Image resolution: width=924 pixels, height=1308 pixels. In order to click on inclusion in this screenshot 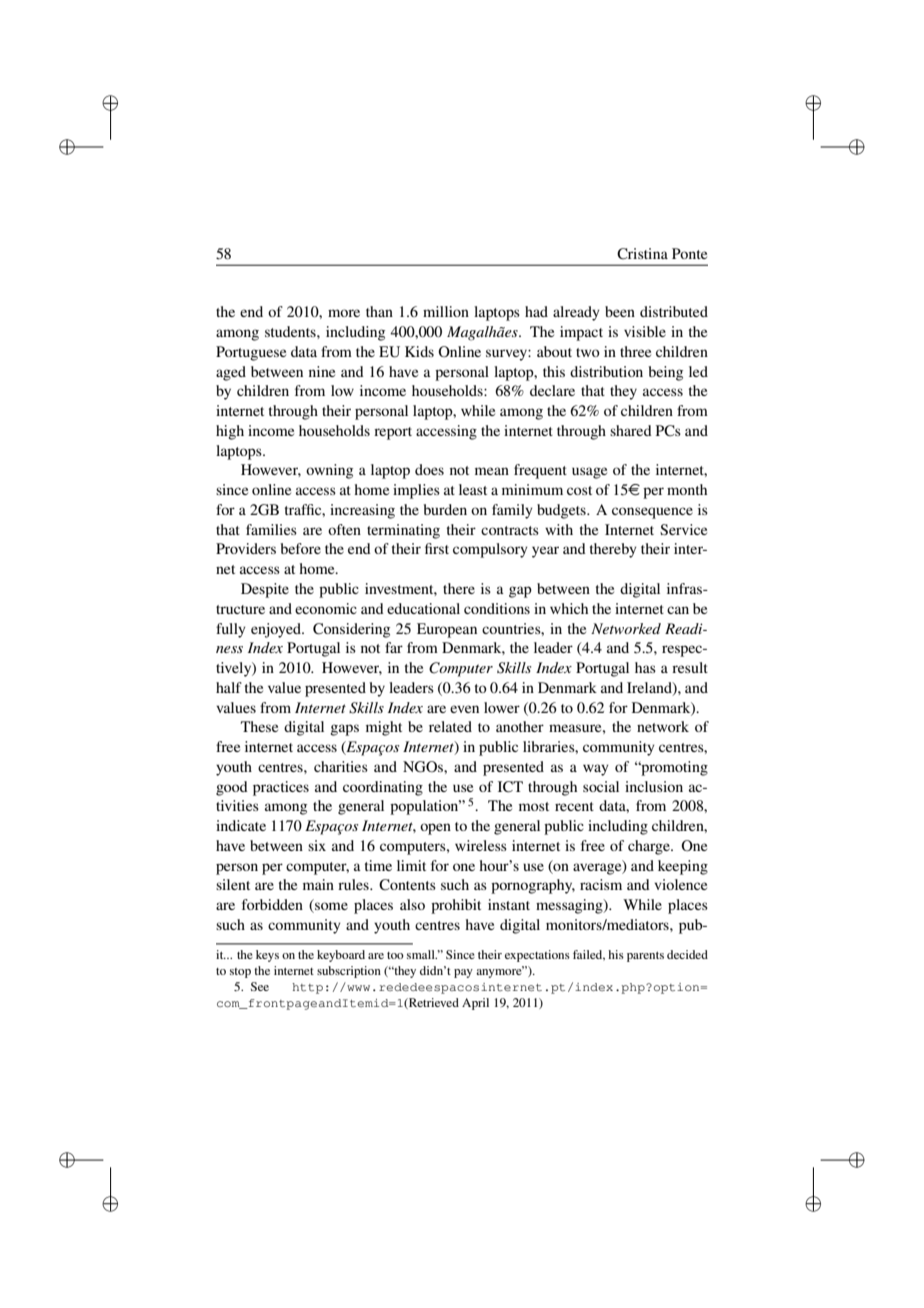, I will do `click(654, 786)`.
